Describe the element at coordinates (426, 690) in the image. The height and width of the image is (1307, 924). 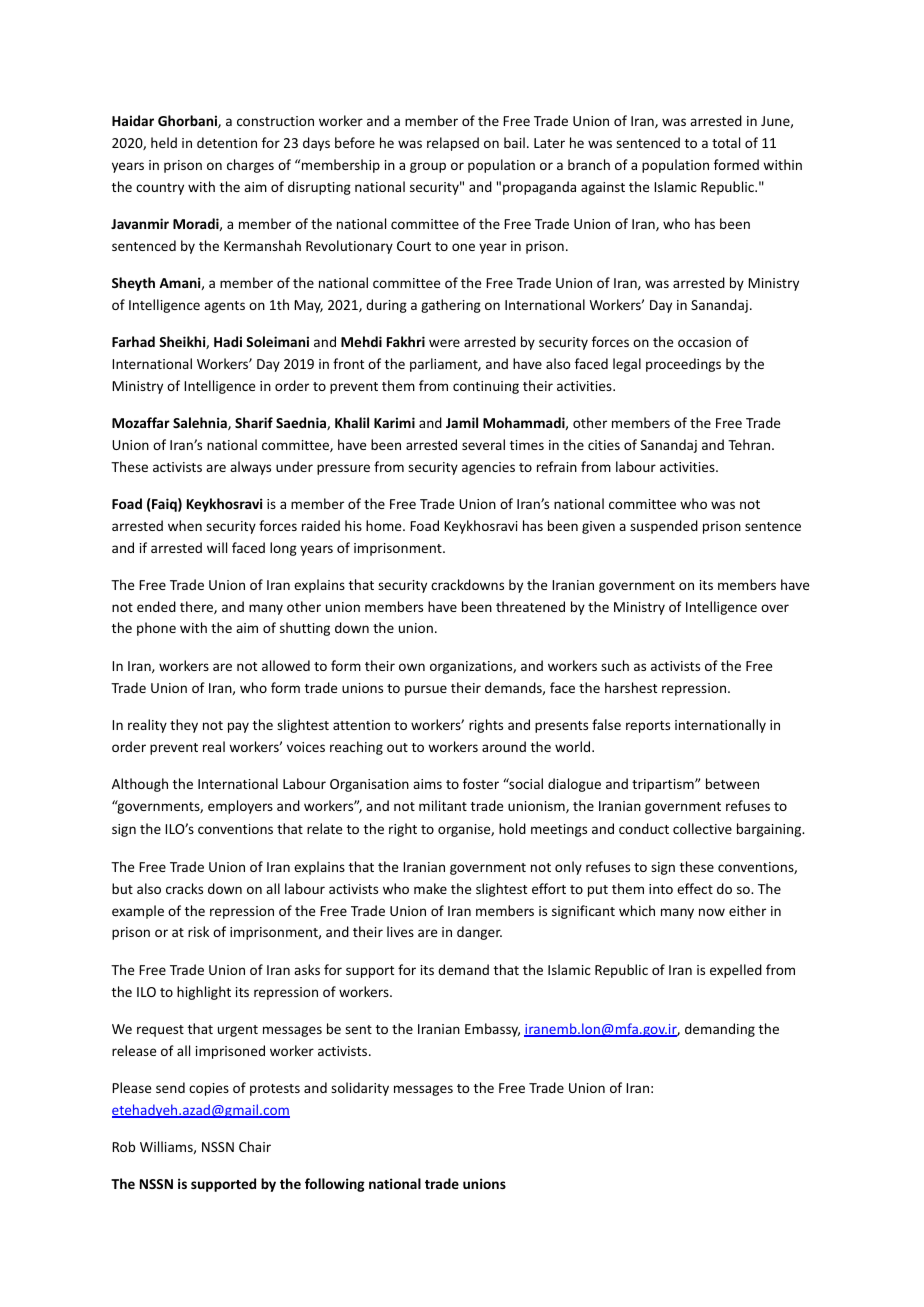
I see `pursue` at that location.
